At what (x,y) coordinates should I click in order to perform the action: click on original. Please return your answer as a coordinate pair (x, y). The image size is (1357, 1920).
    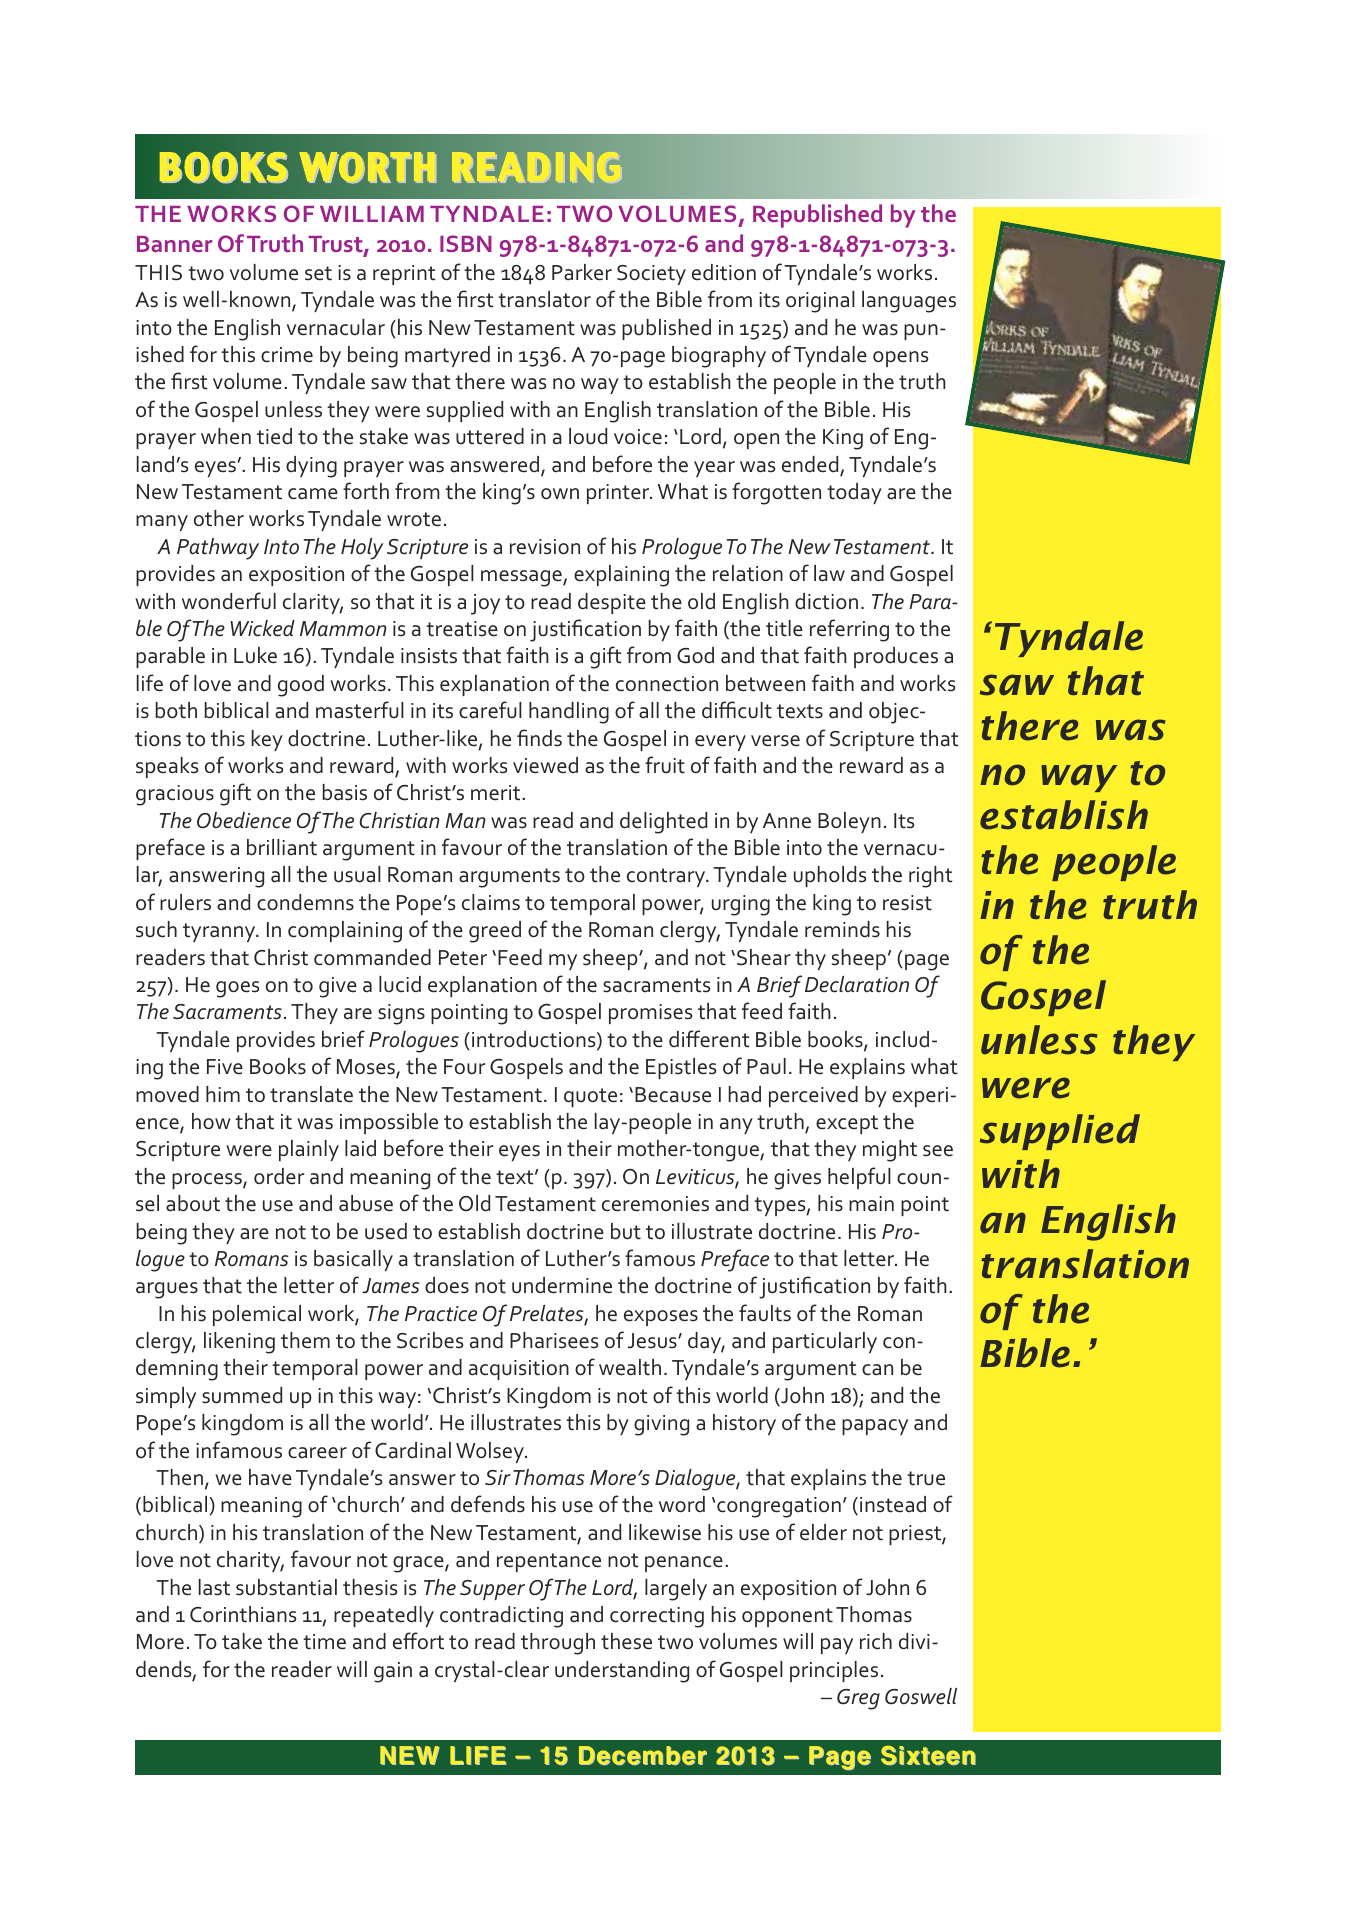
    Looking at the image, I should click on (820, 302).
